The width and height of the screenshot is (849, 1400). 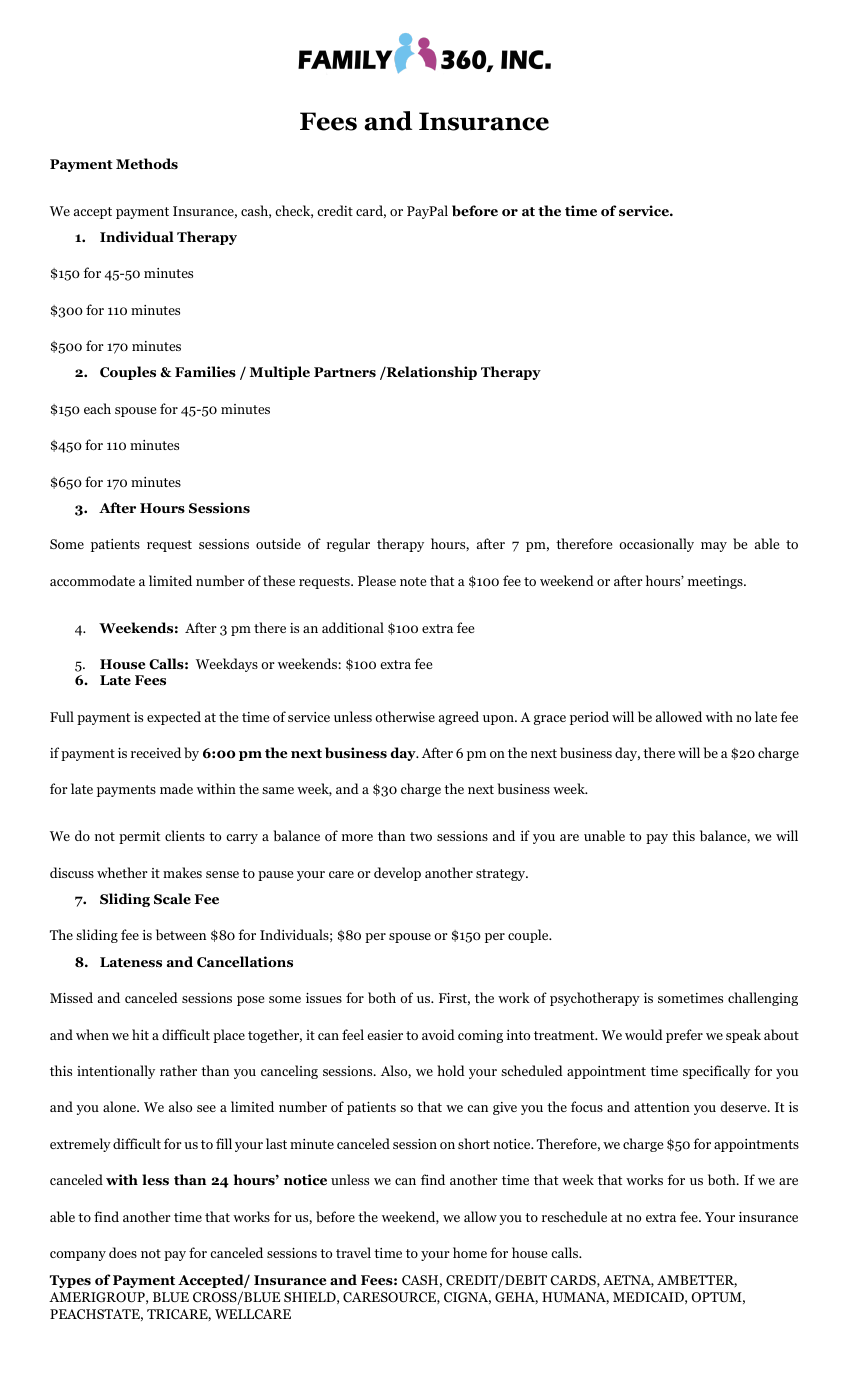 I want to click on Methods, so click(x=147, y=164).
